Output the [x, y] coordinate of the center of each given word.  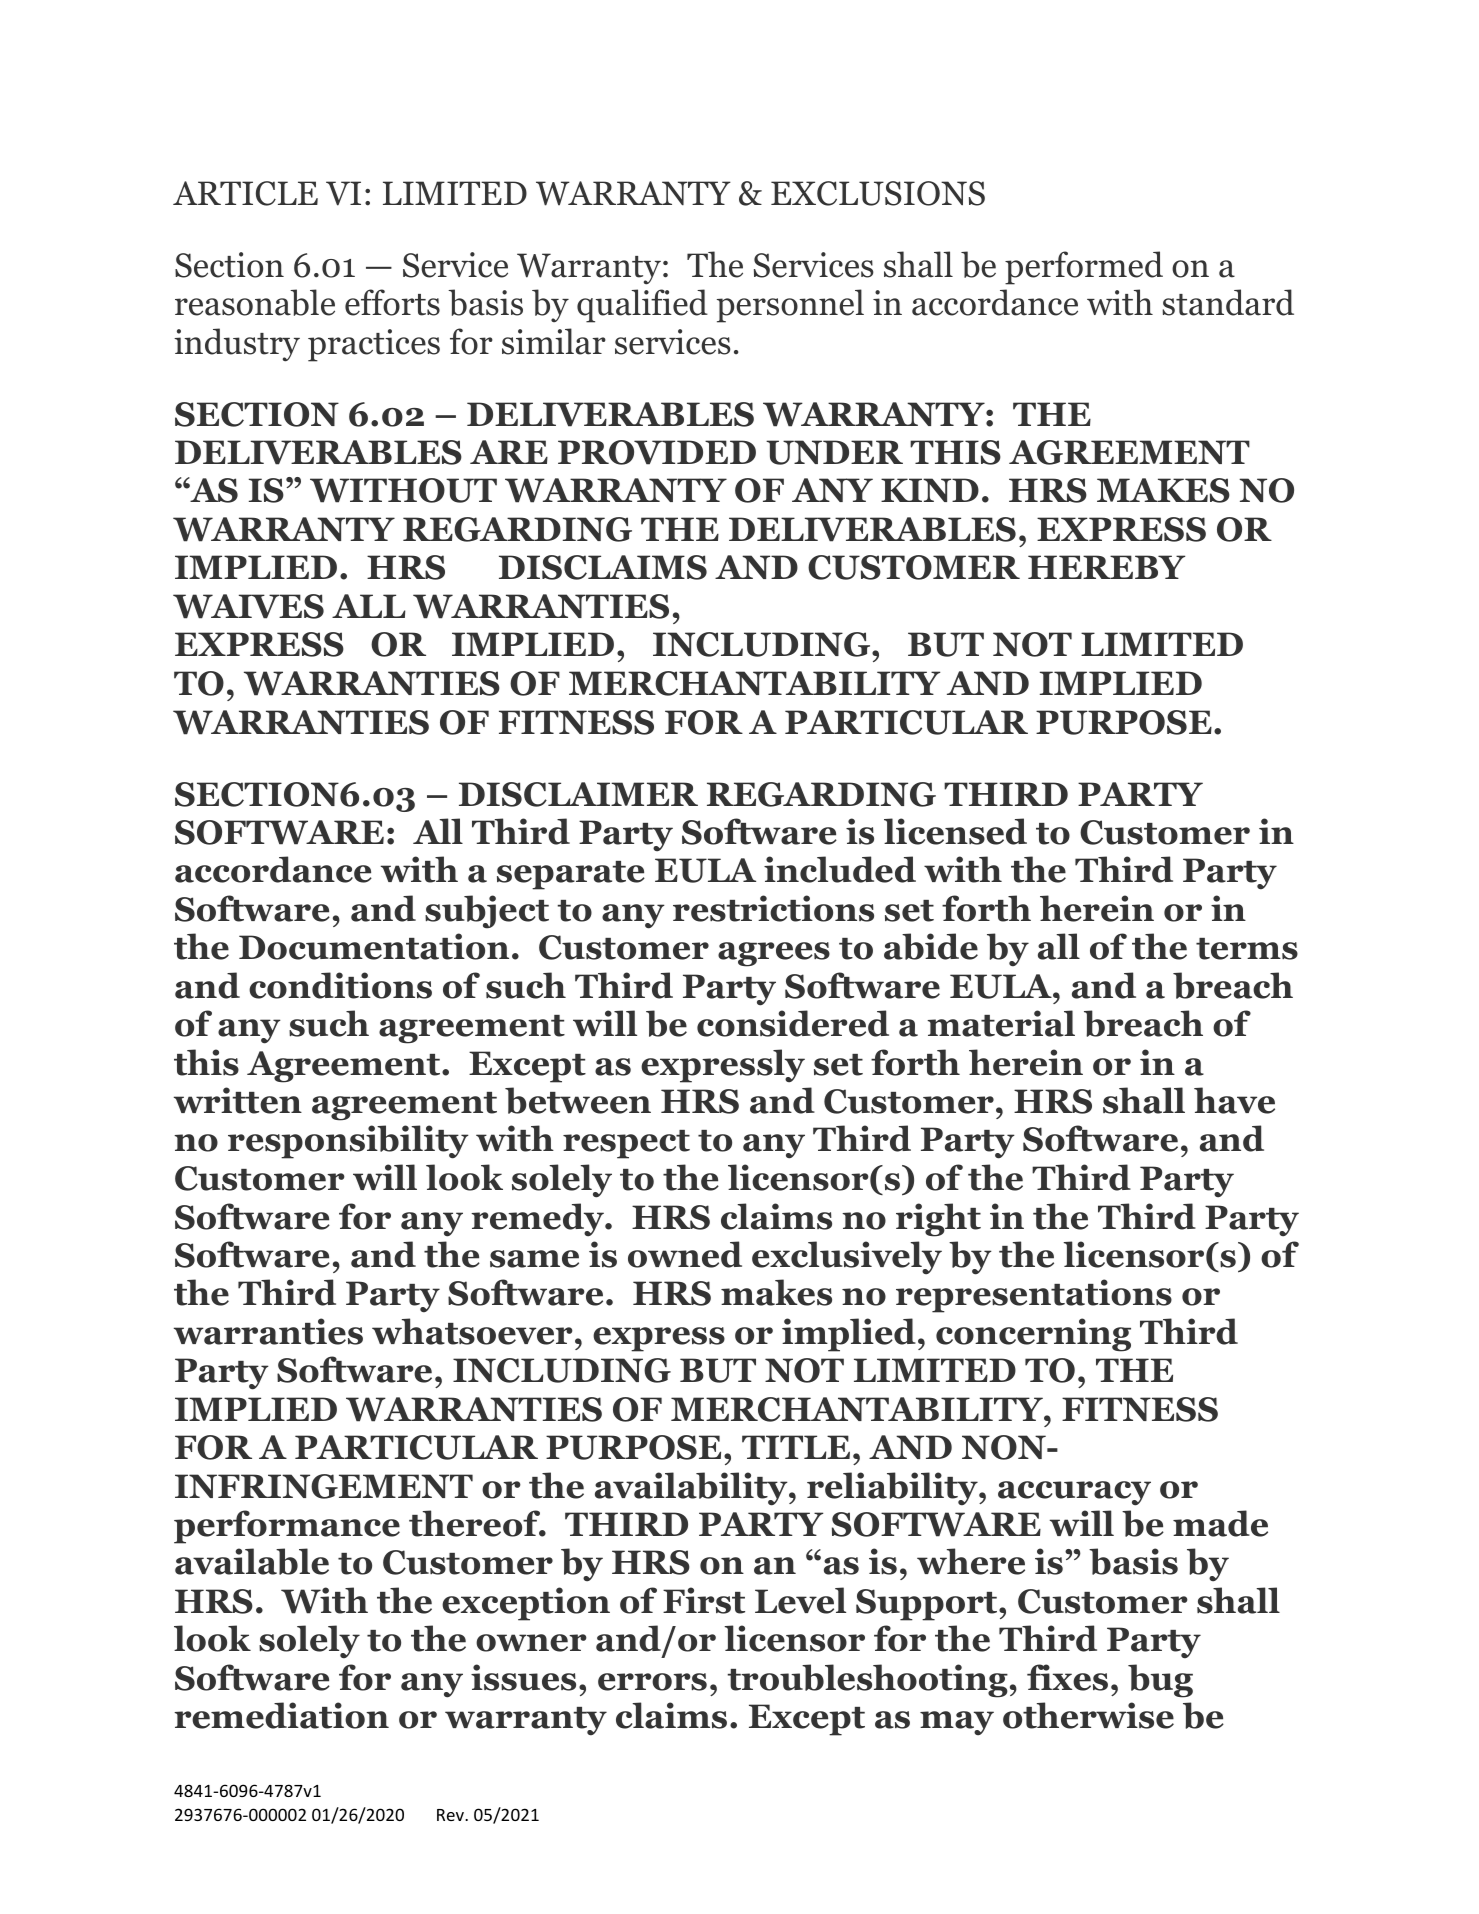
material [1001, 1023]
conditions [340, 985]
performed [1084, 268]
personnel [790, 306]
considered [793, 1023]
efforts [392, 302]
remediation [281, 1715]
